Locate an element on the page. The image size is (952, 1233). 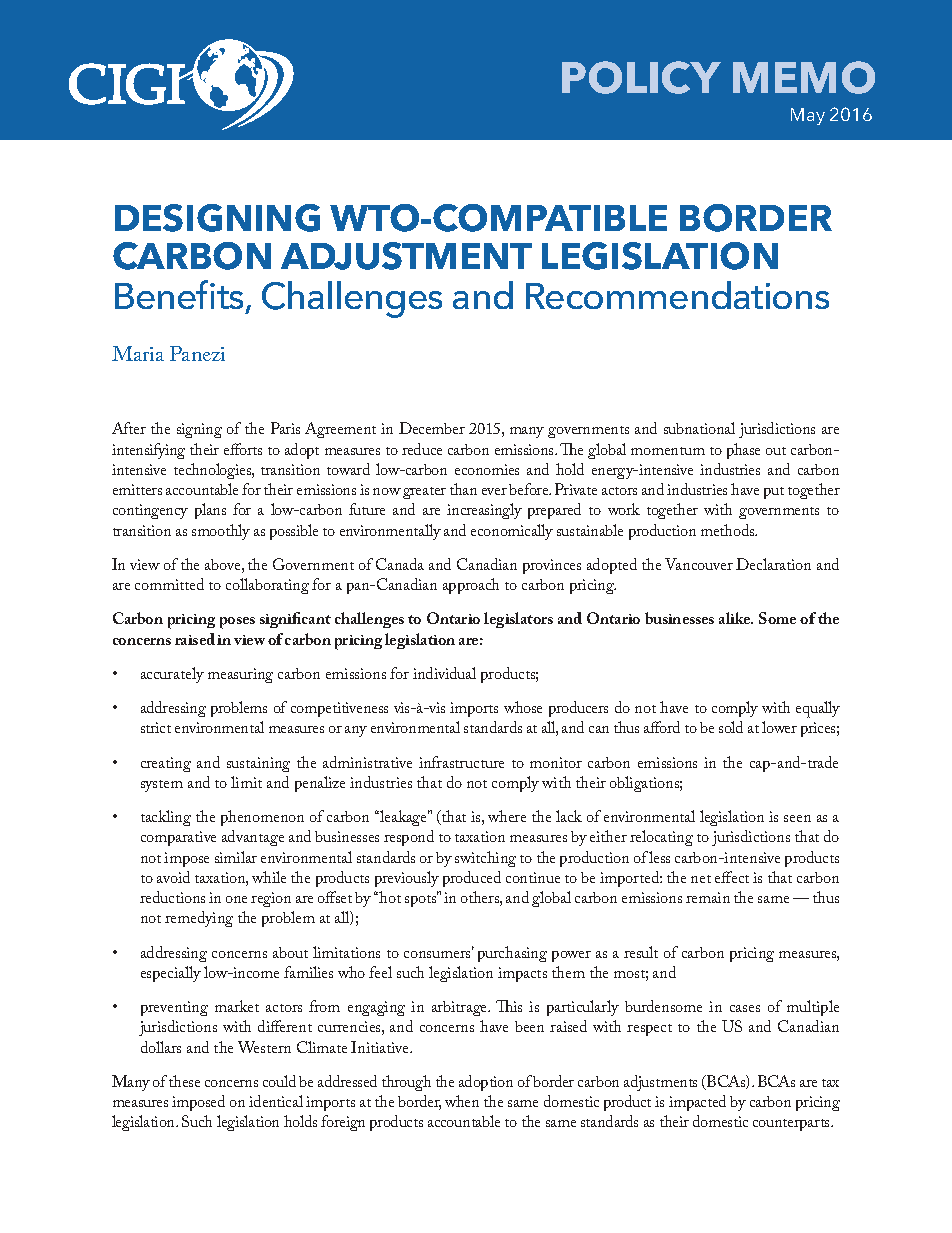
Maria is located at coordinates (138, 353).
